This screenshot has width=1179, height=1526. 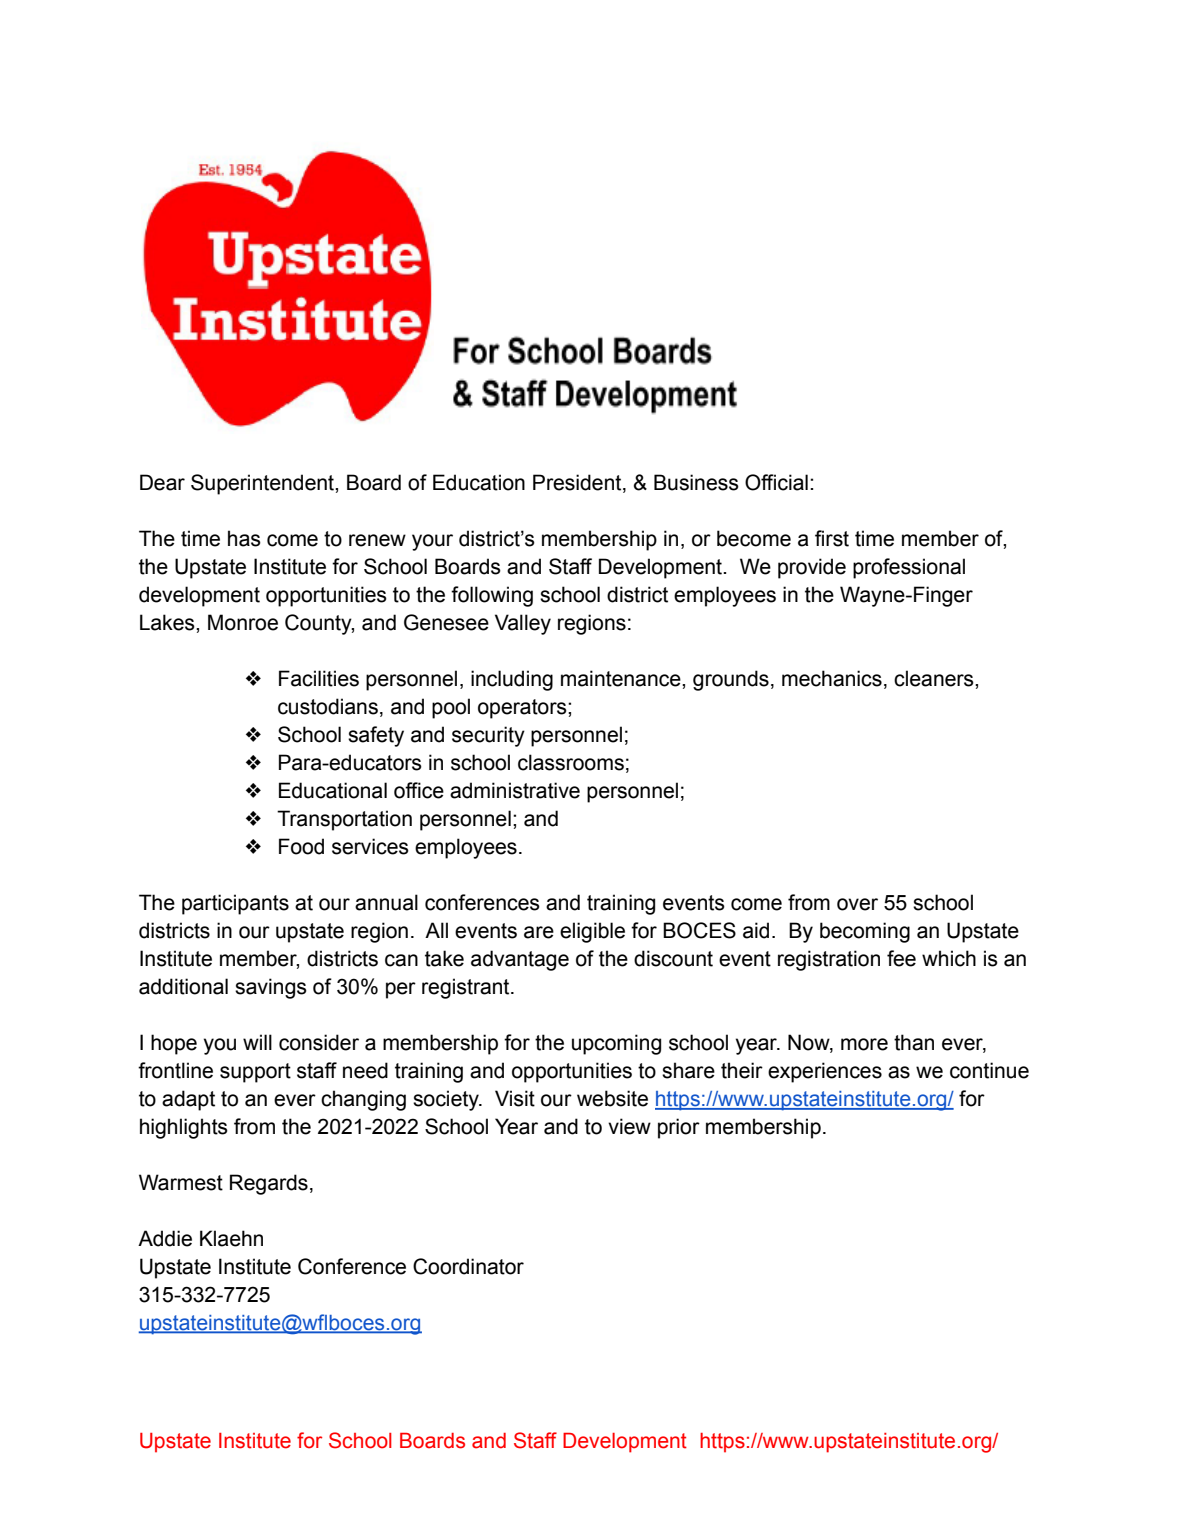 I want to click on upcoming, so click(x=616, y=1044).
